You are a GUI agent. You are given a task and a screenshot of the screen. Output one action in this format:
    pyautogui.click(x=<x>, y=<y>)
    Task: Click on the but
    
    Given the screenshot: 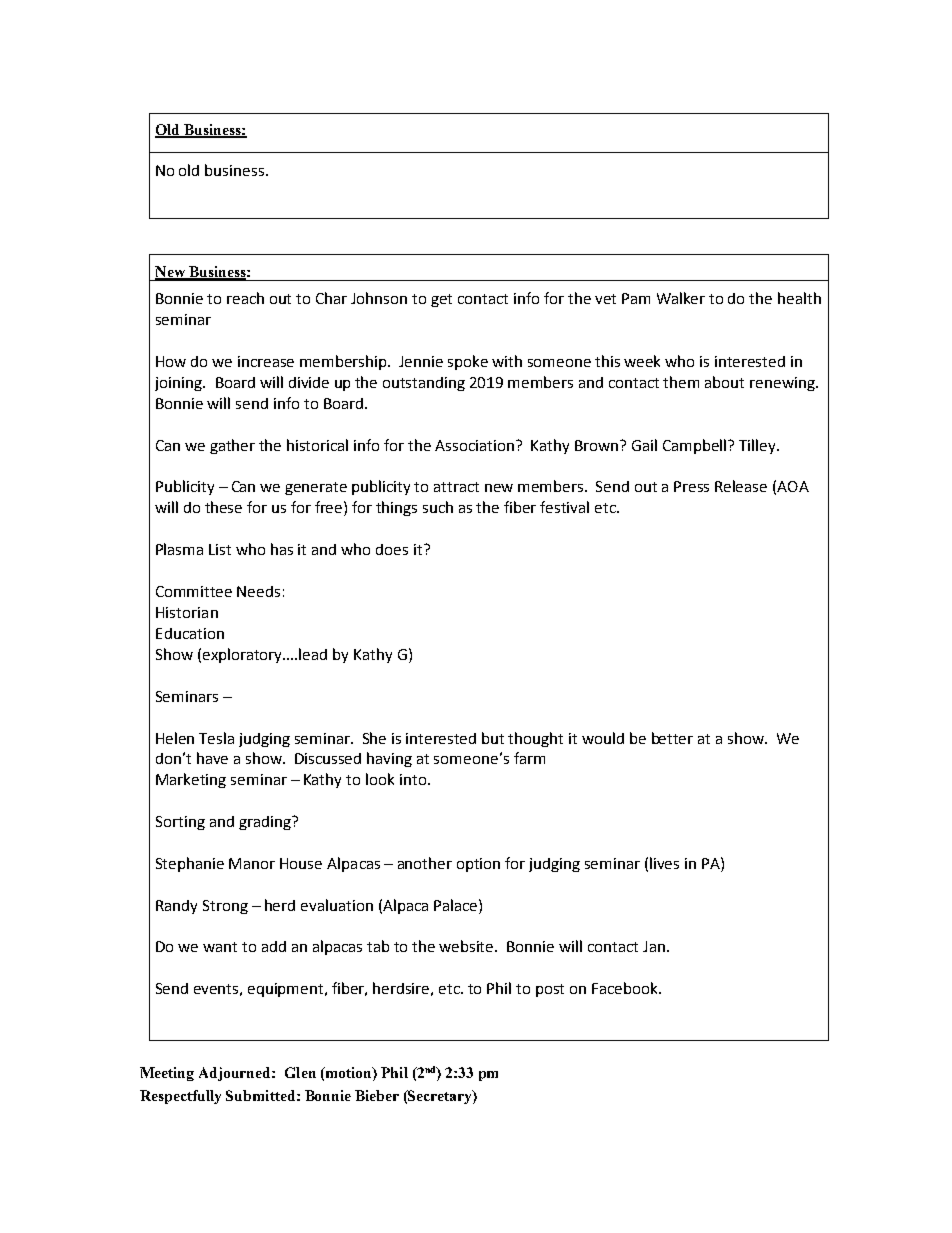 What is the action you would take?
    pyautogui.click(x=493, y=738)
